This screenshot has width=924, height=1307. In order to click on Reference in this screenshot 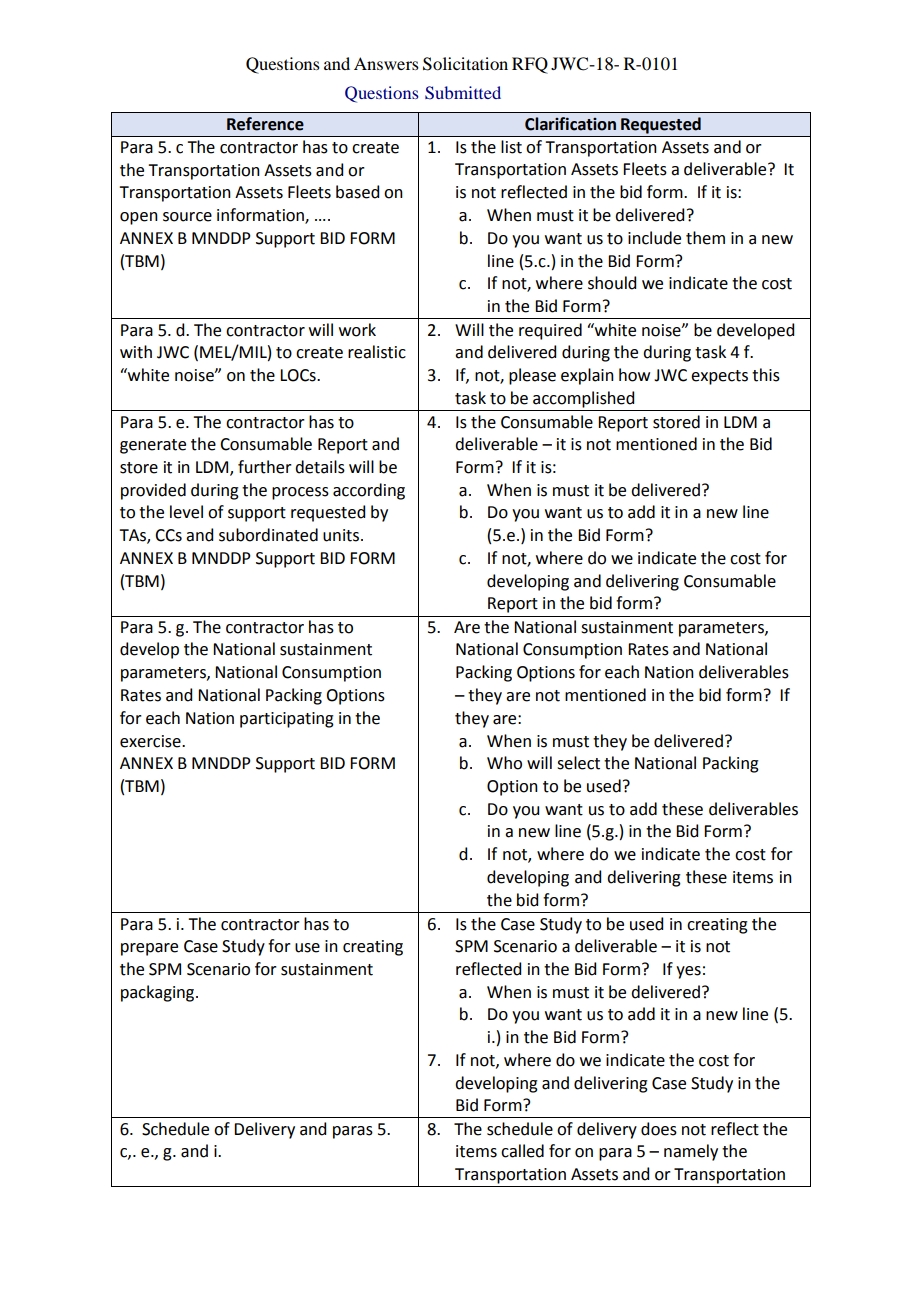, I will do `click(265, 124)`.
